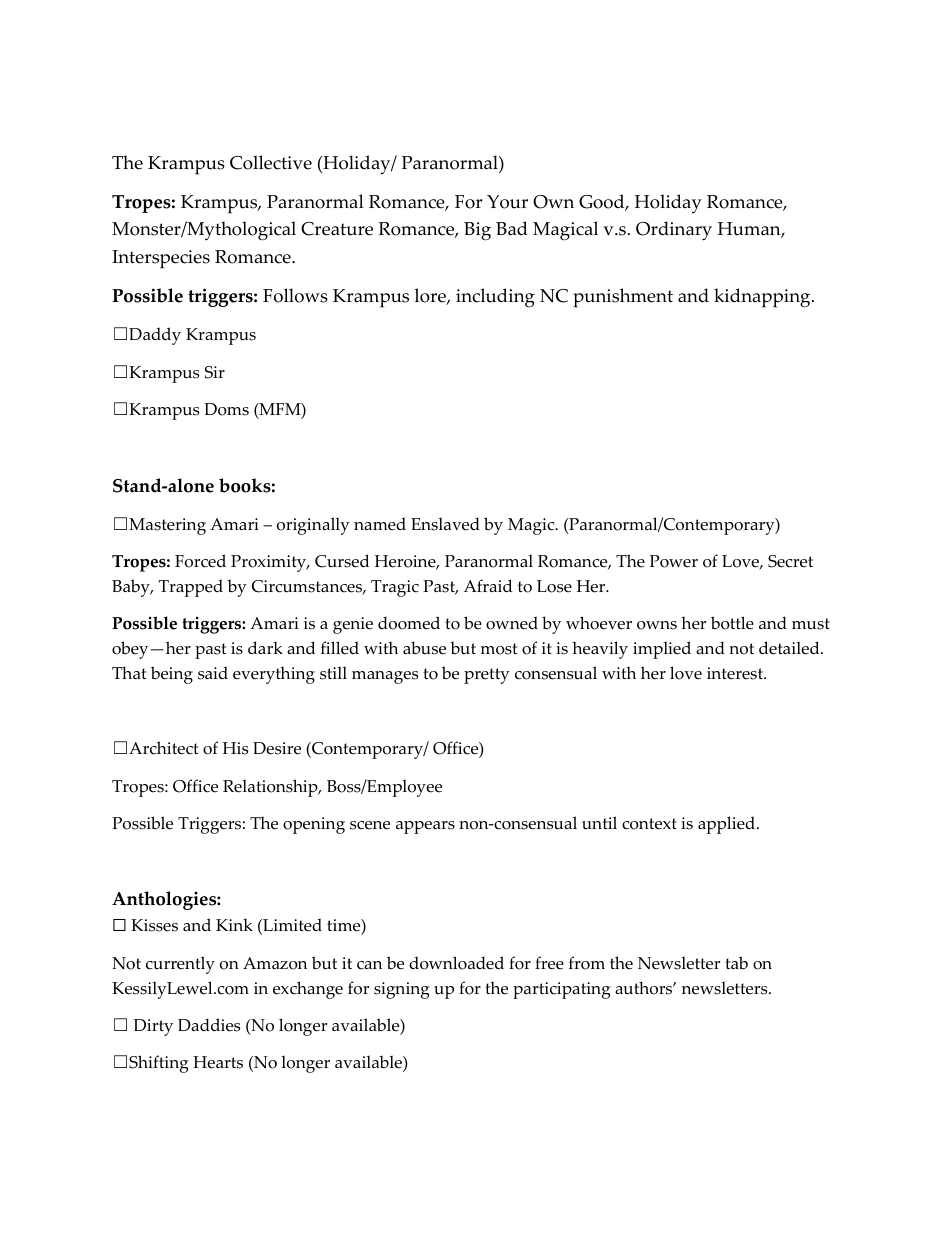 Image resolution: width=952 pixels, height=1233 pixels. Describe the element at coordinates (402, 990) in the screenshot. I see `signing` at that location.
